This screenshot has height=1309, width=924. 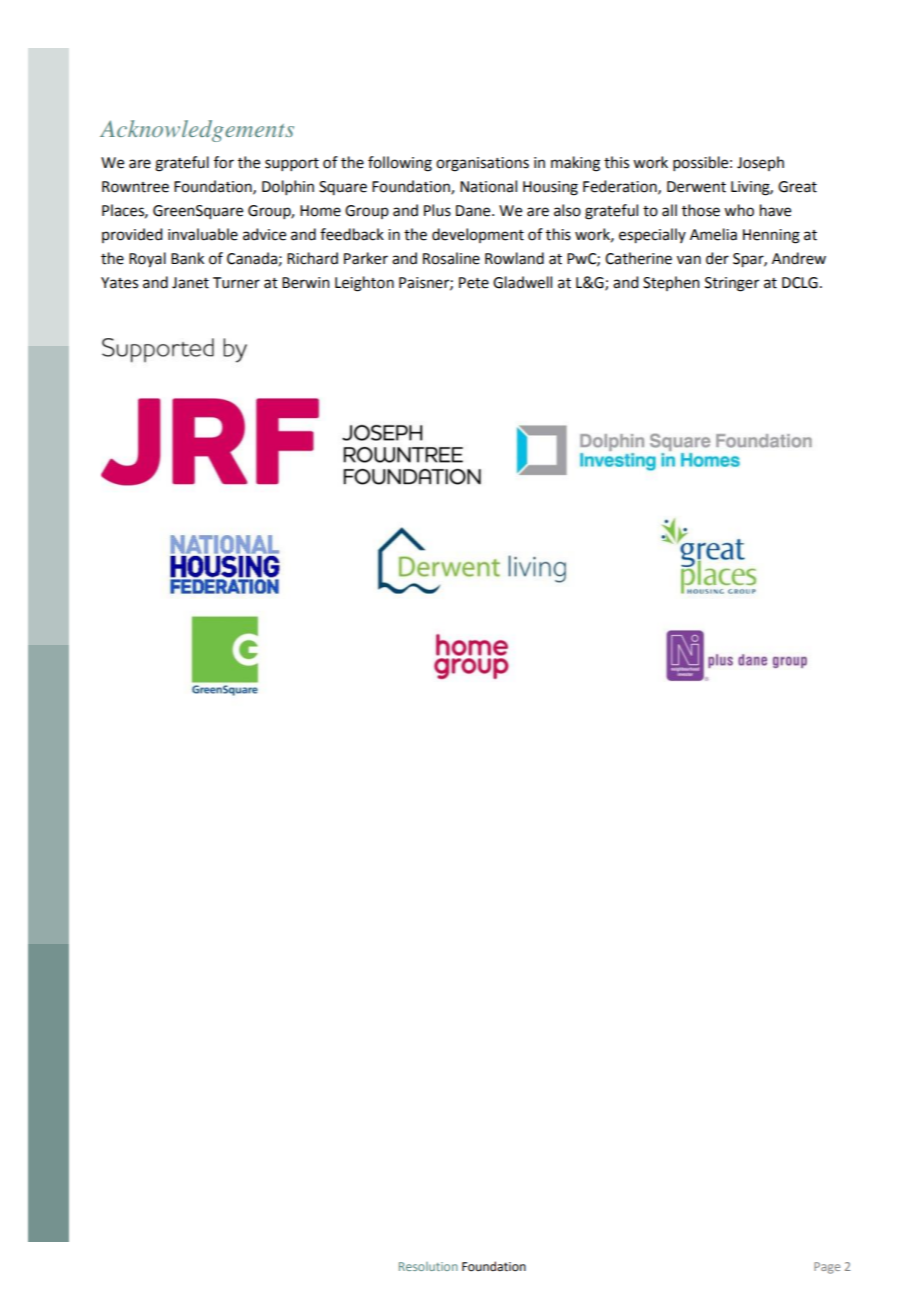 I want to click on Page, so click(x=827, y=1268).
